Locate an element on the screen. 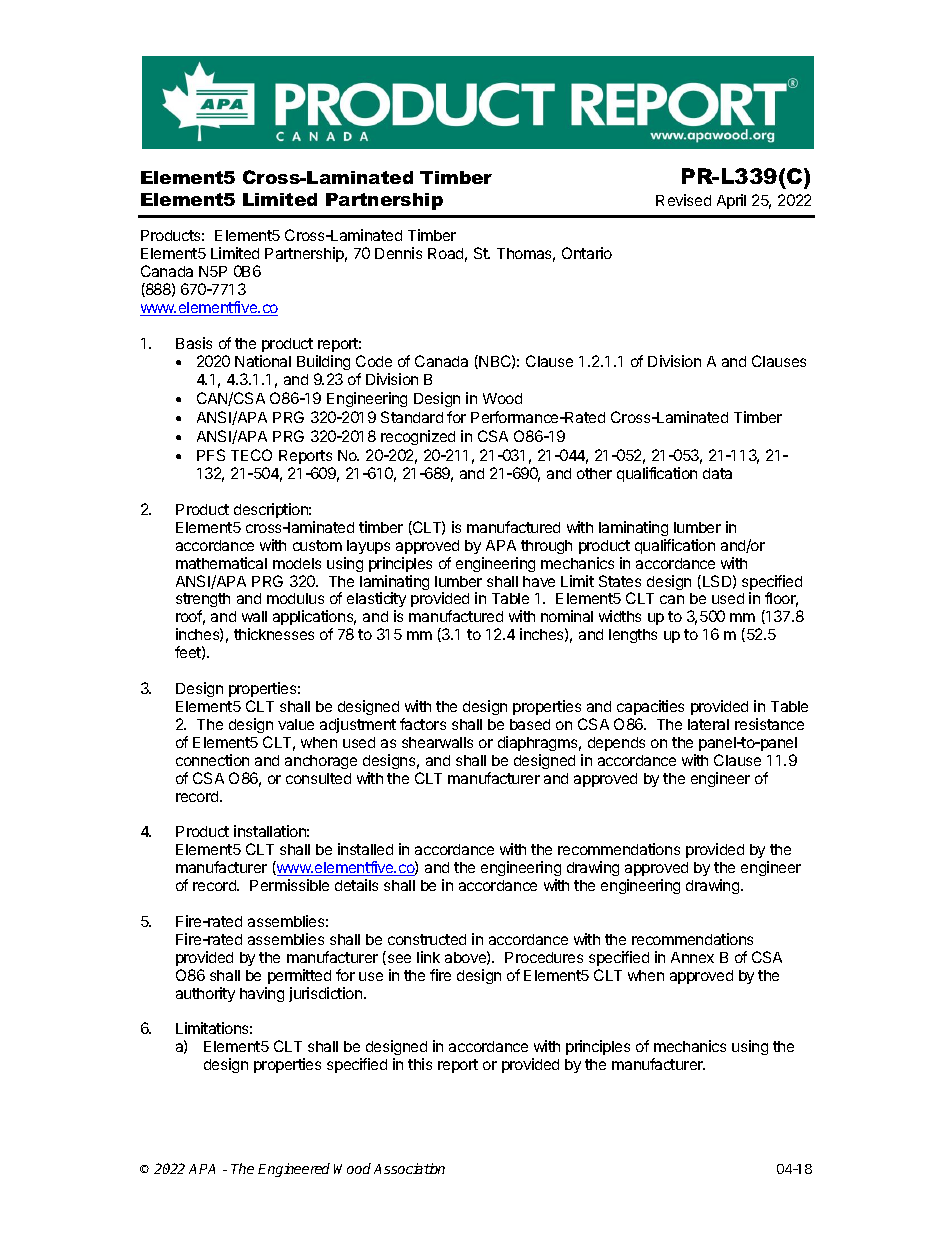 Image resolution: width=952 pixels, height=1233 pixels. Revised is located at coordinates (683, 200).
